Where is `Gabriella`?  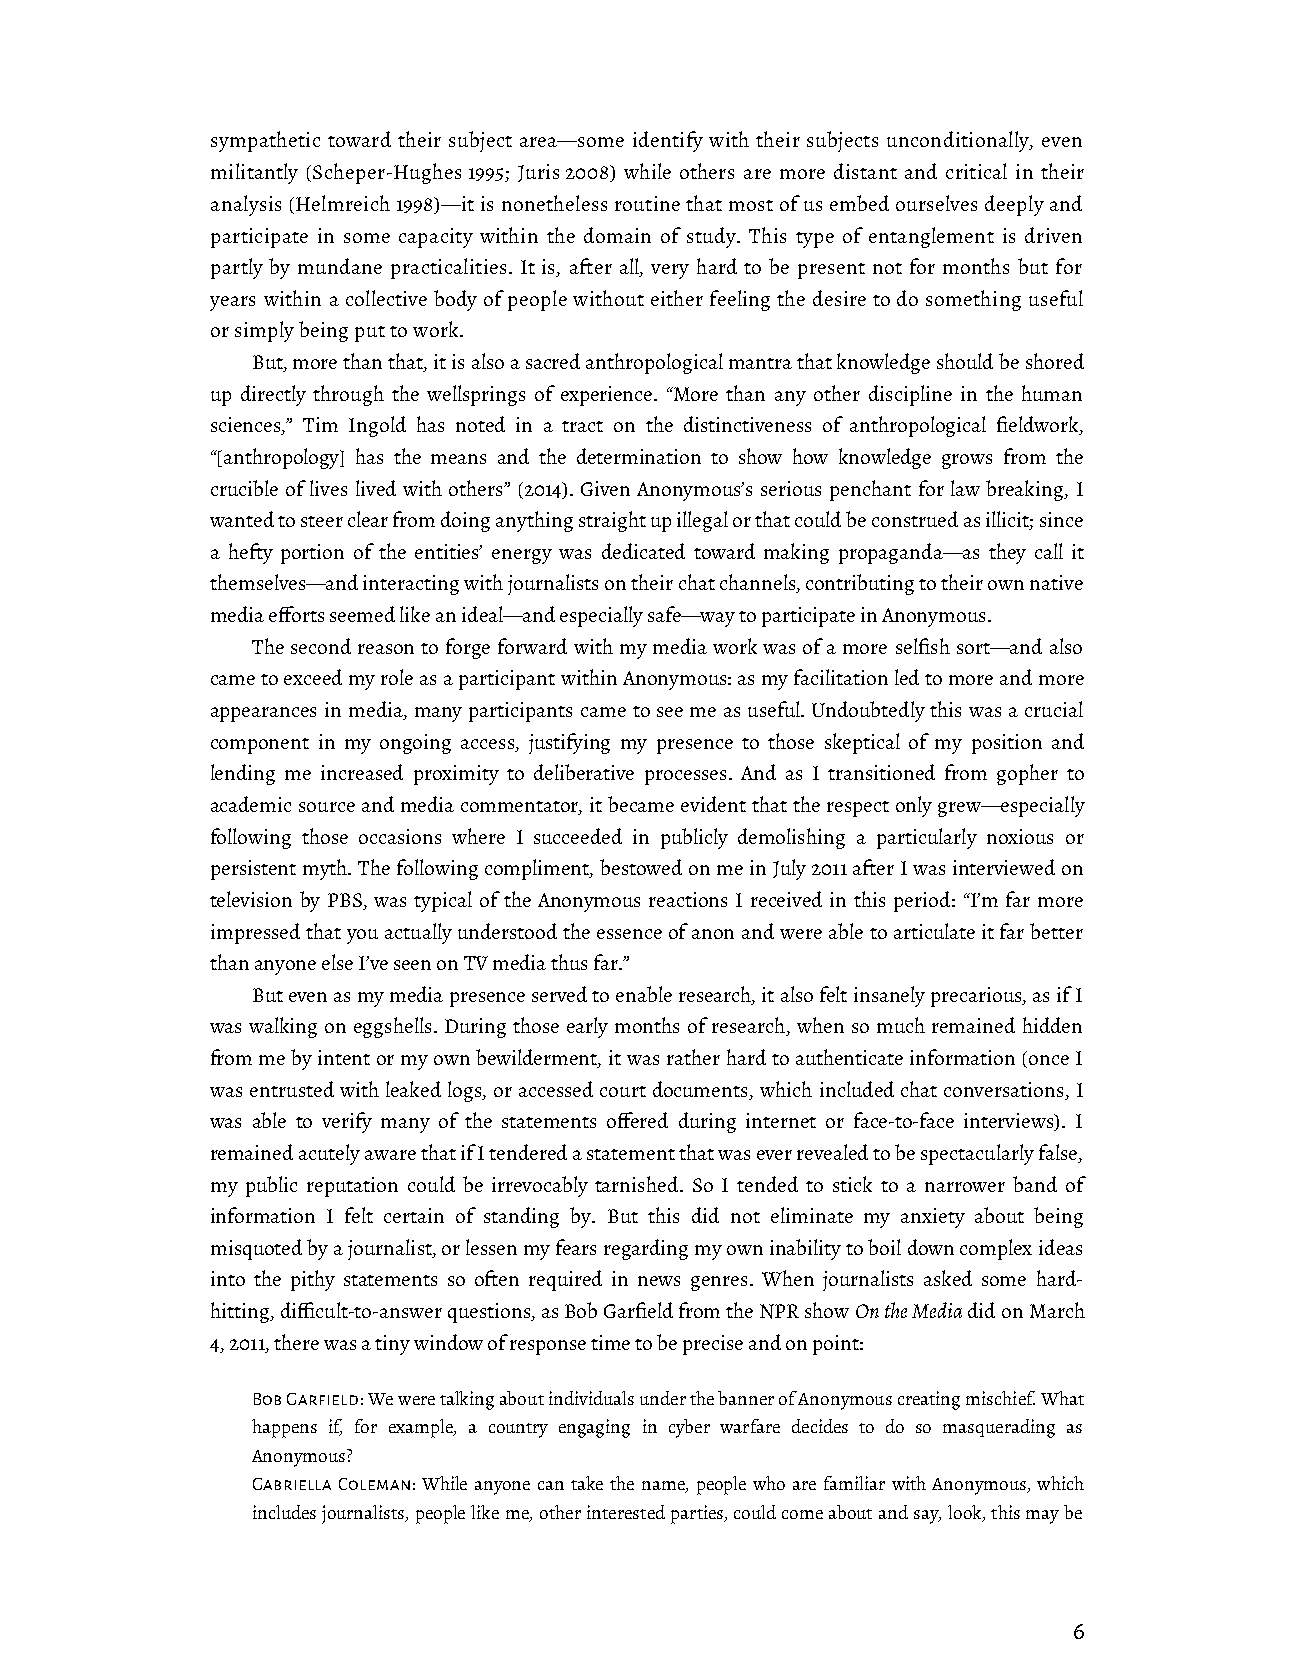 Gabriella is located at coordinates (292, 1484).
